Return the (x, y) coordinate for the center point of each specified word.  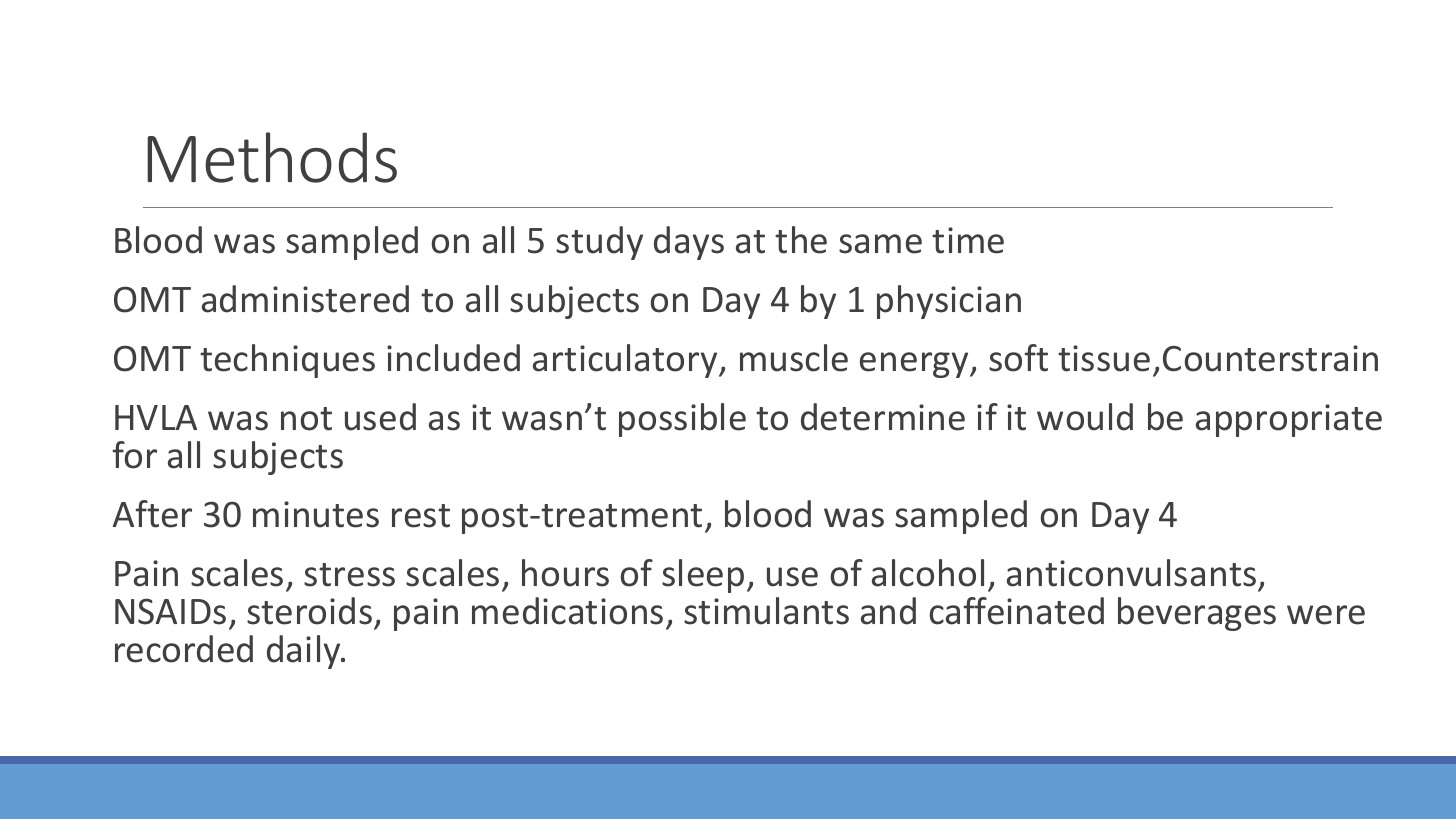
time (968, 240)
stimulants (766, 611)
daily (305, 652)
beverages (1197, 614)
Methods (272, 157)
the (801, 240)
